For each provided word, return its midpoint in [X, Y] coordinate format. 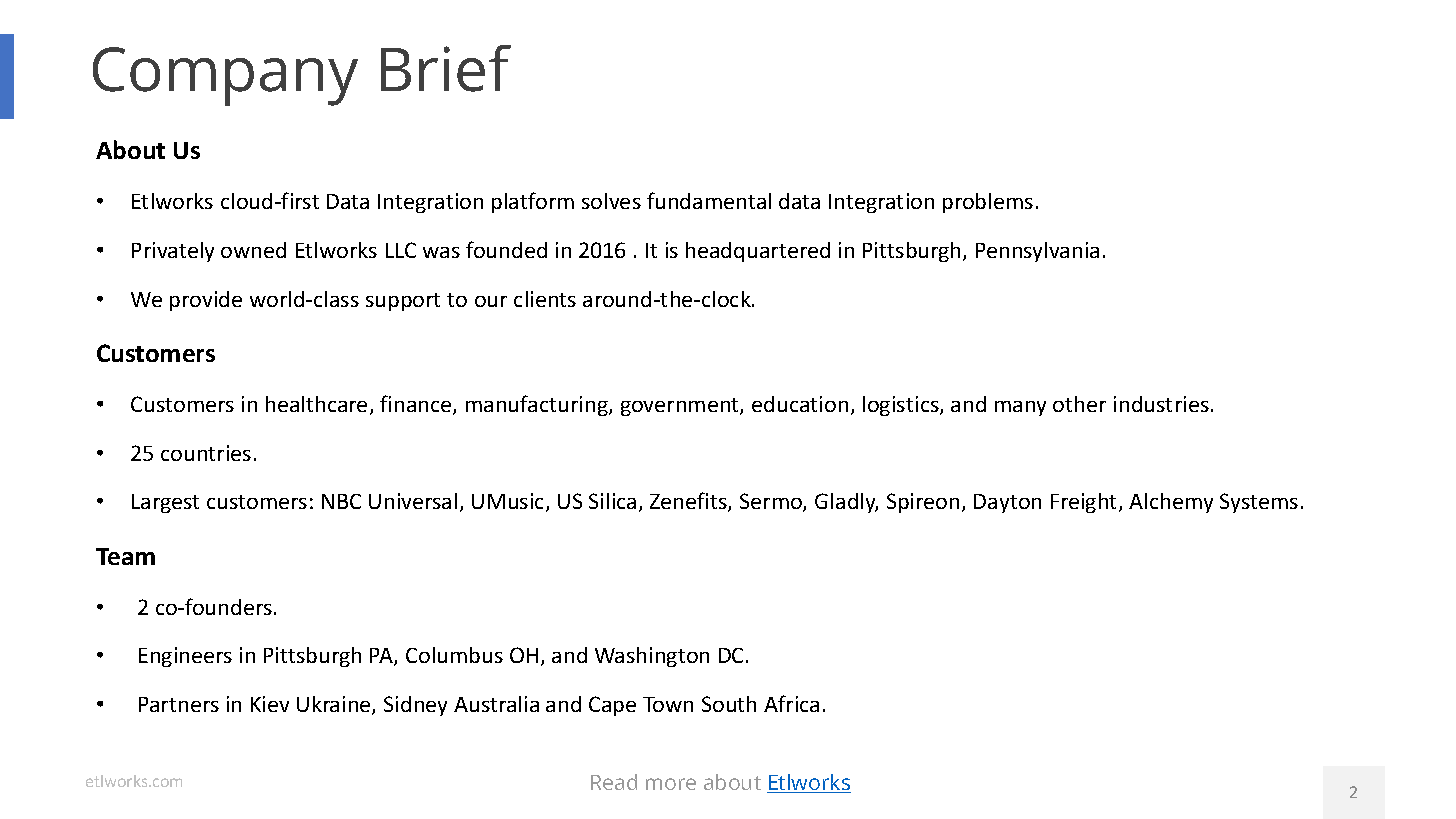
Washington [652, 657]
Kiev [270, 704]
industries [1161, 404]
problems [988, 203]
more [671, 784]
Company [225, 76]
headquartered [758, 252]
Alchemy [1171, 503]
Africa [791, 703]
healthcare [316, 404]
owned [253, 250]
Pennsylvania [1037, 252]
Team [125, 556]
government [681, 407]
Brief [446, 68]
